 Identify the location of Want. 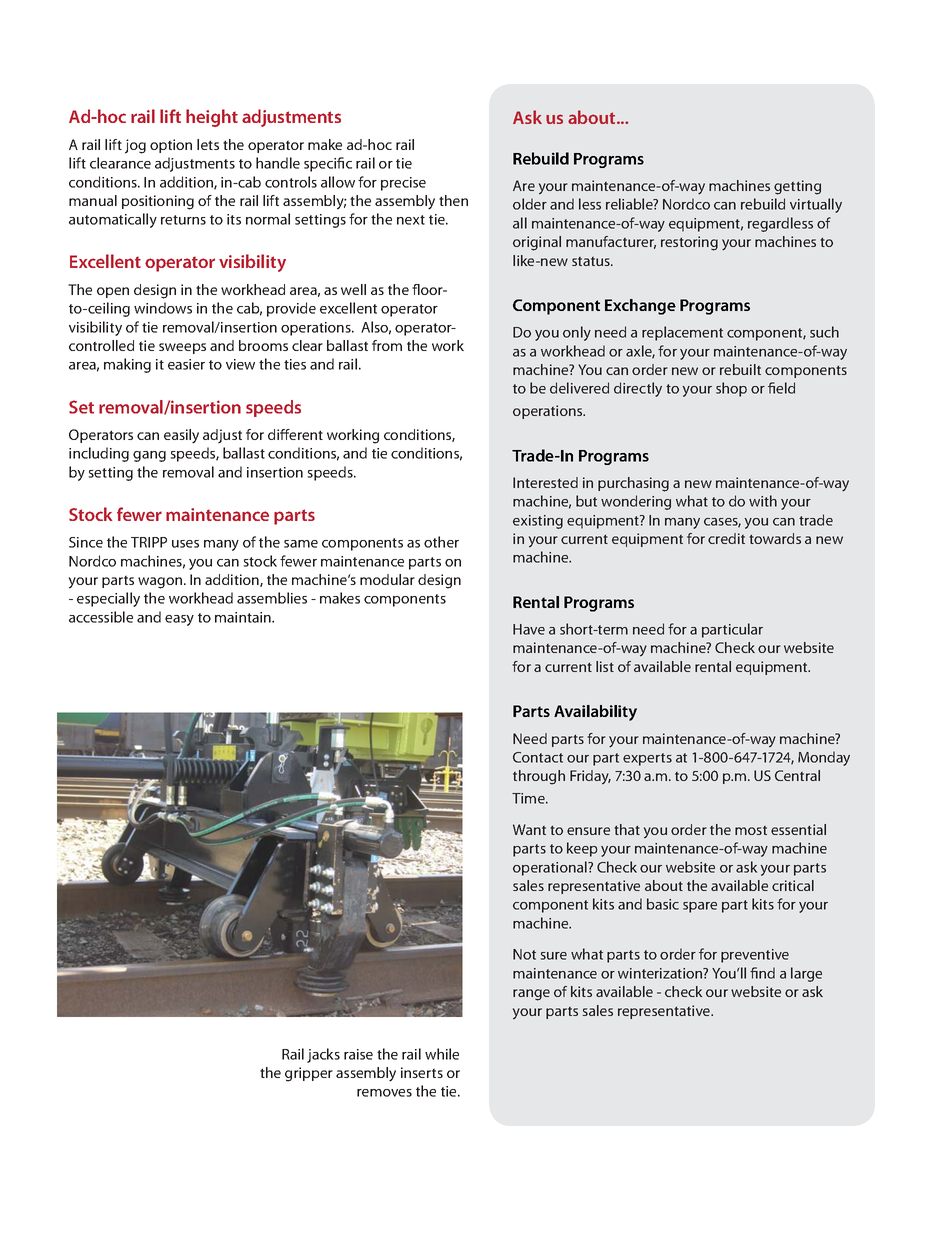
(529, 829).
